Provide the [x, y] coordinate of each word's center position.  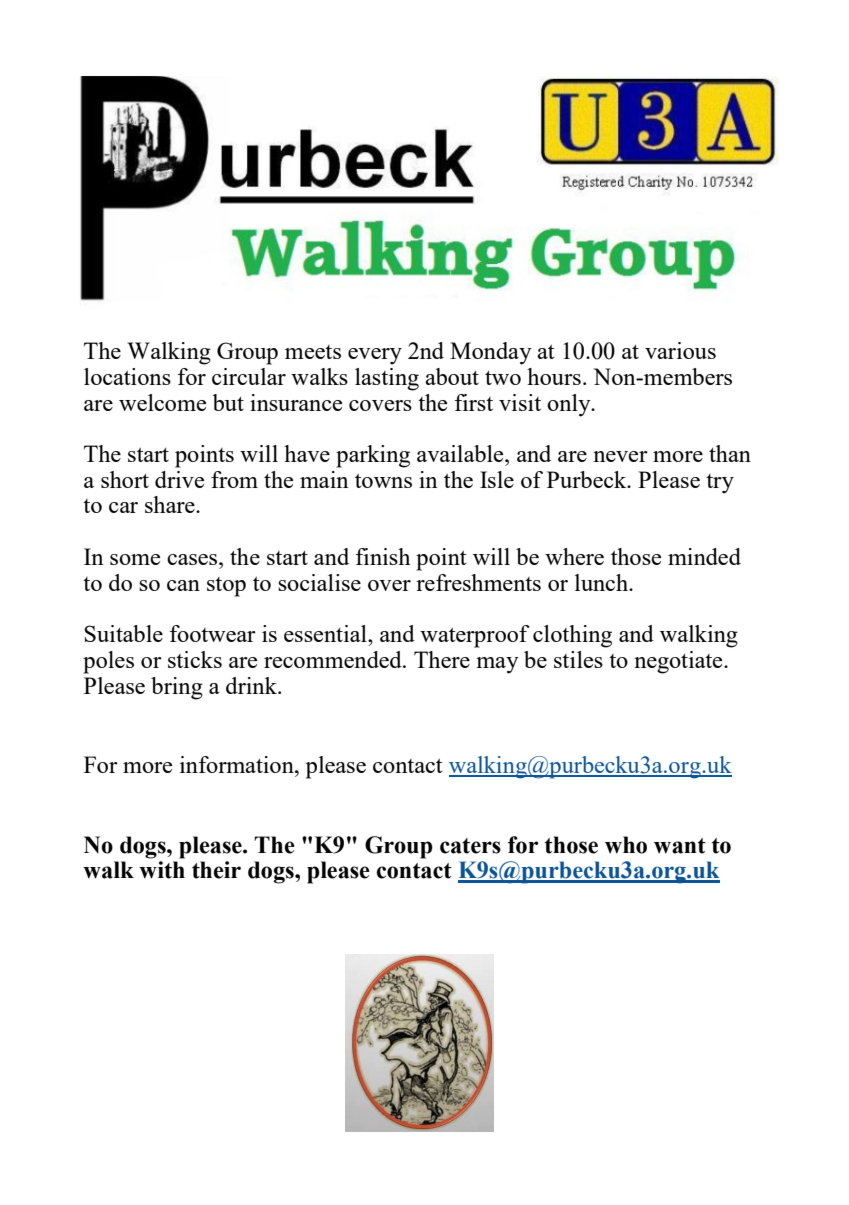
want [680, 846]
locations [127, 376]
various [680, 350]
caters [470, 846]
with [162, 870]
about [452, 376]
